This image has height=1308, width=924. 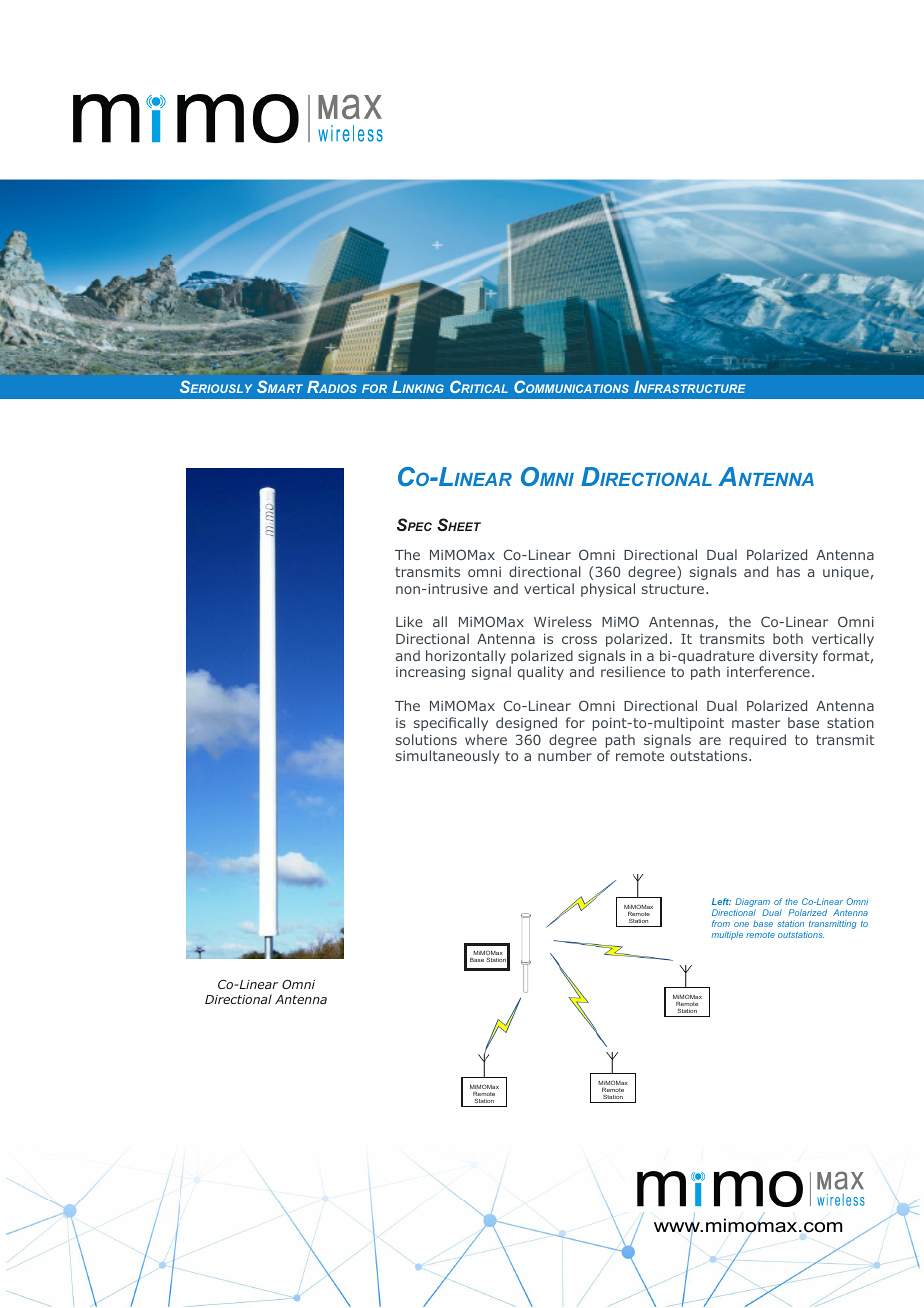 What do you see at coordinates (448, 757) in the image?
I see `simultaneously` at bounding box center [448, 757].
